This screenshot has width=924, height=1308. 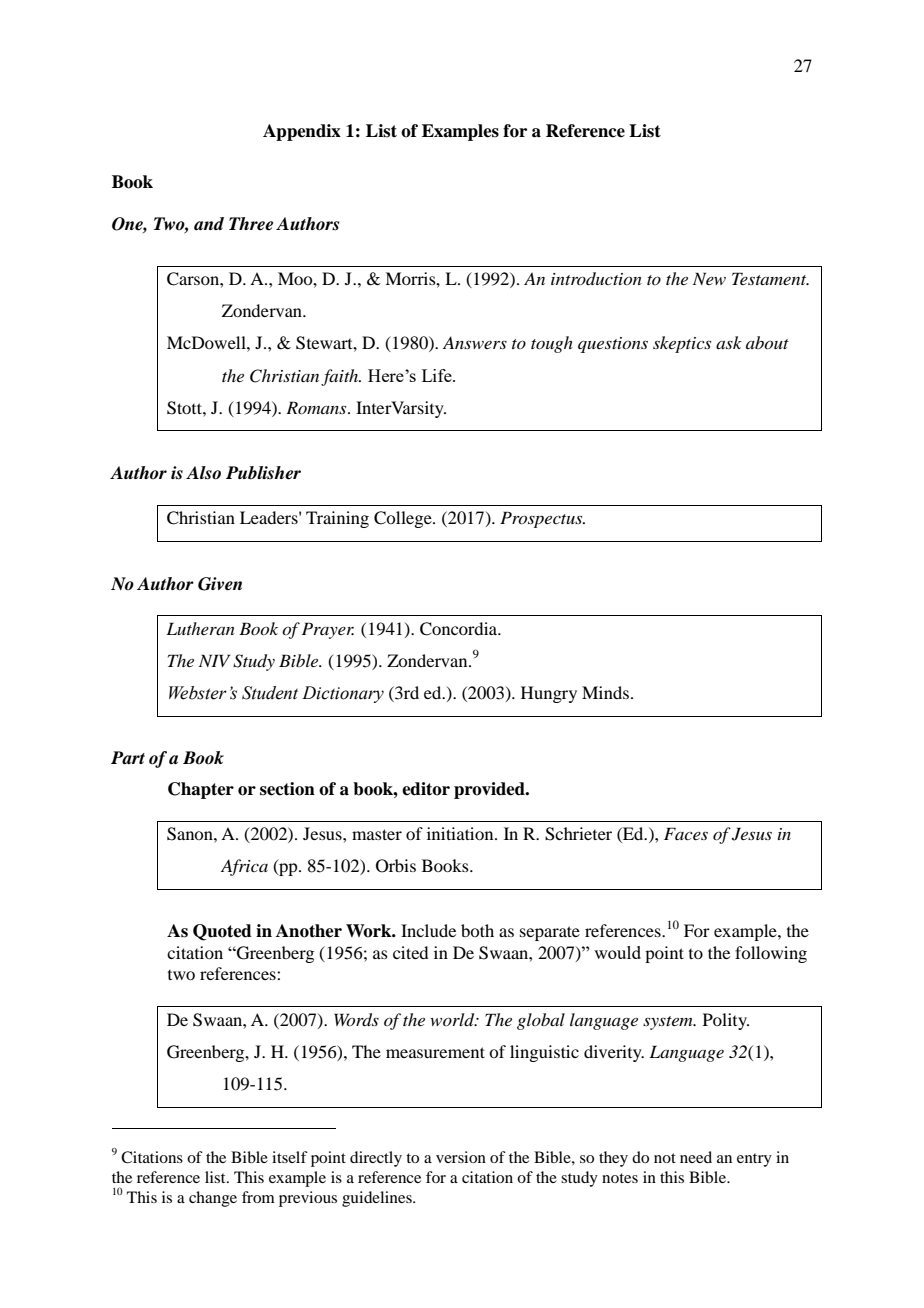 I want to click on change, so click(x=213, y=1199).
